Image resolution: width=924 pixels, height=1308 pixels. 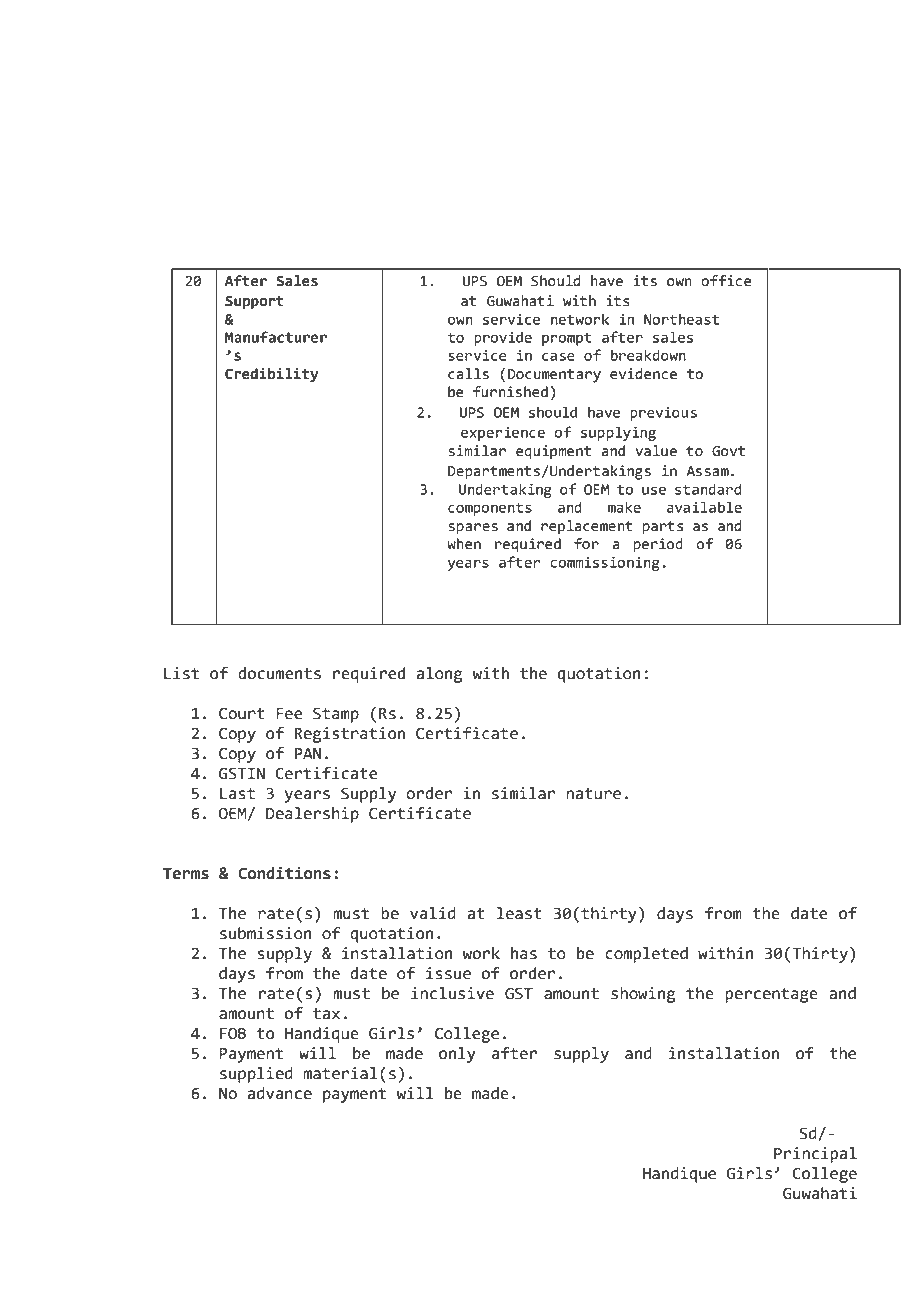 What do you see at coordinates (681, 319) in the screenshot?
I see `Northeast` at bounding box center [681, 319].
